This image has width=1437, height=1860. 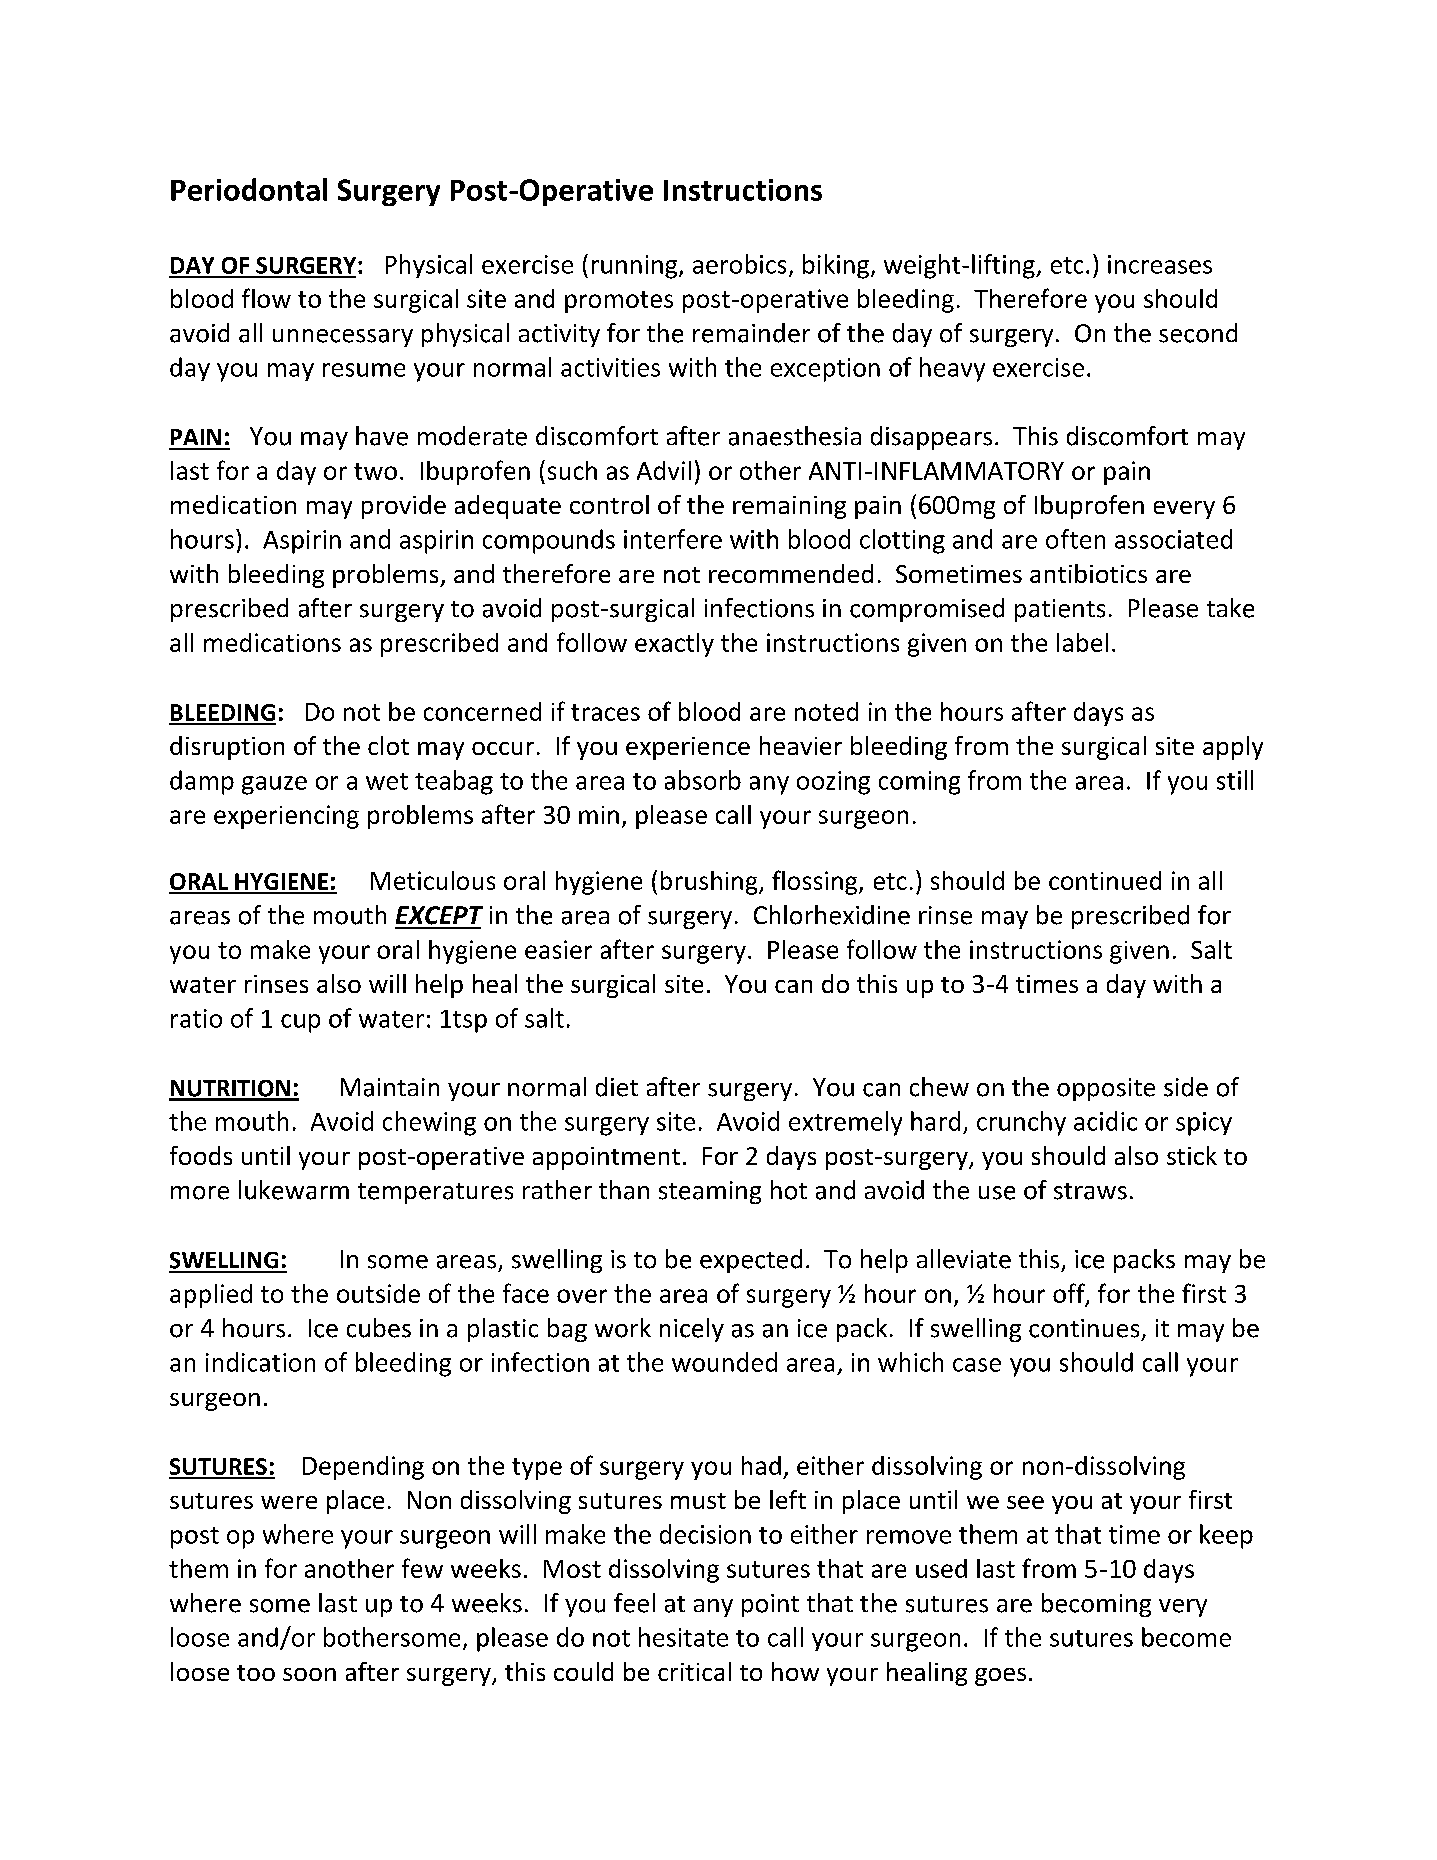 I want to click on provide, so click(x=404, y=507).
